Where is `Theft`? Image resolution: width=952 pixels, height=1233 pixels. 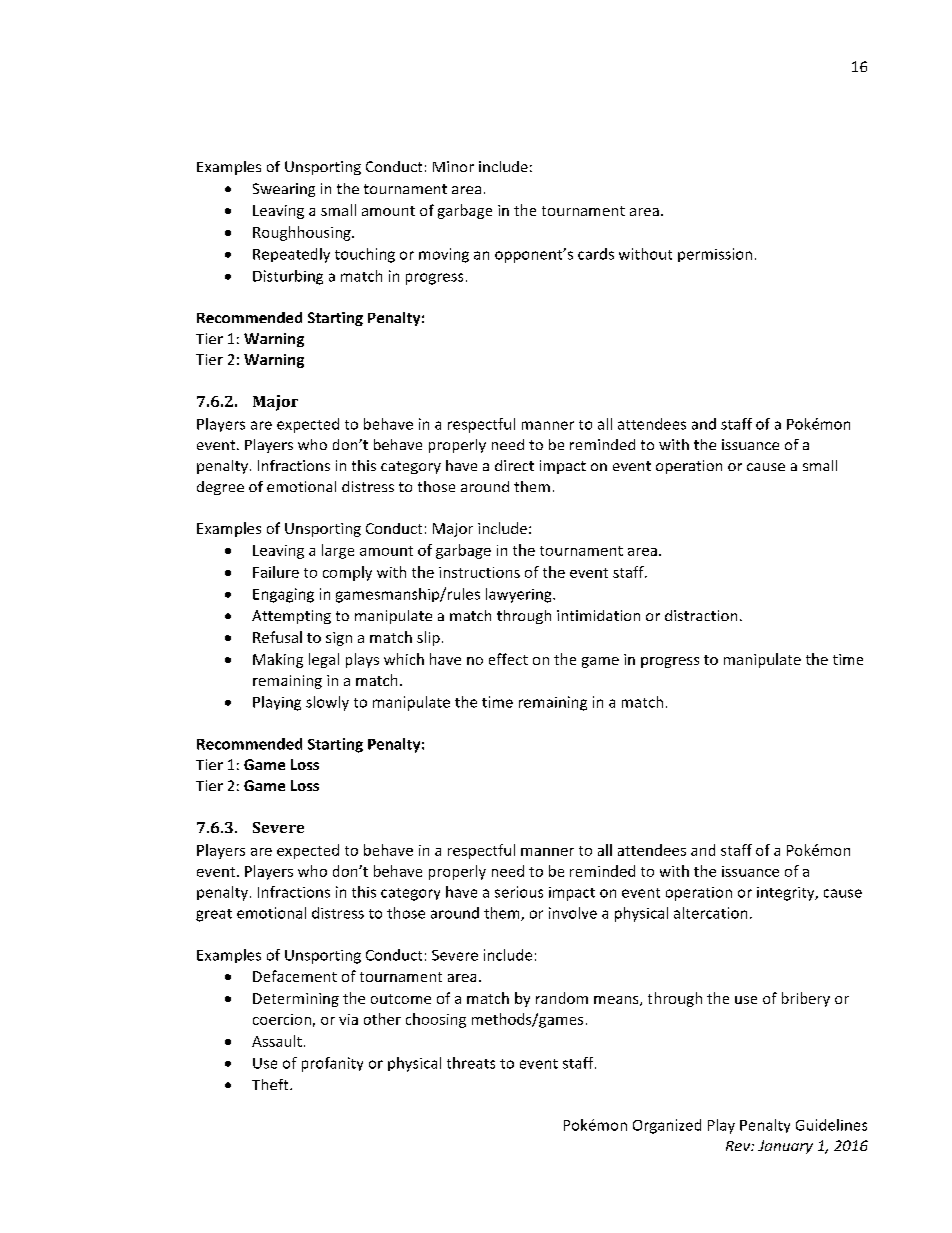 Theft is located at coordinates (271, 1084).
